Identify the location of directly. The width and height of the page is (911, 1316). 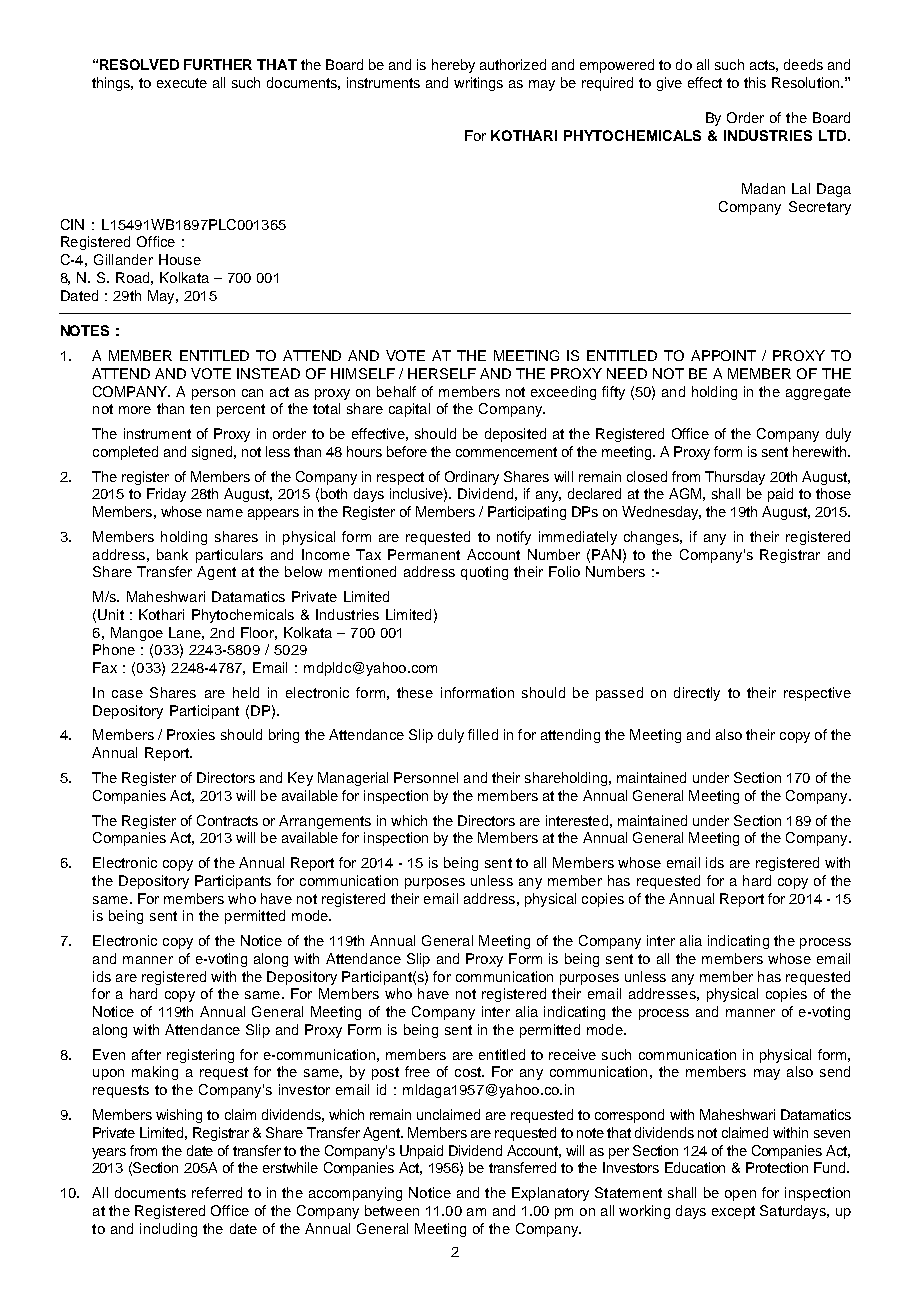
(697, 694).
